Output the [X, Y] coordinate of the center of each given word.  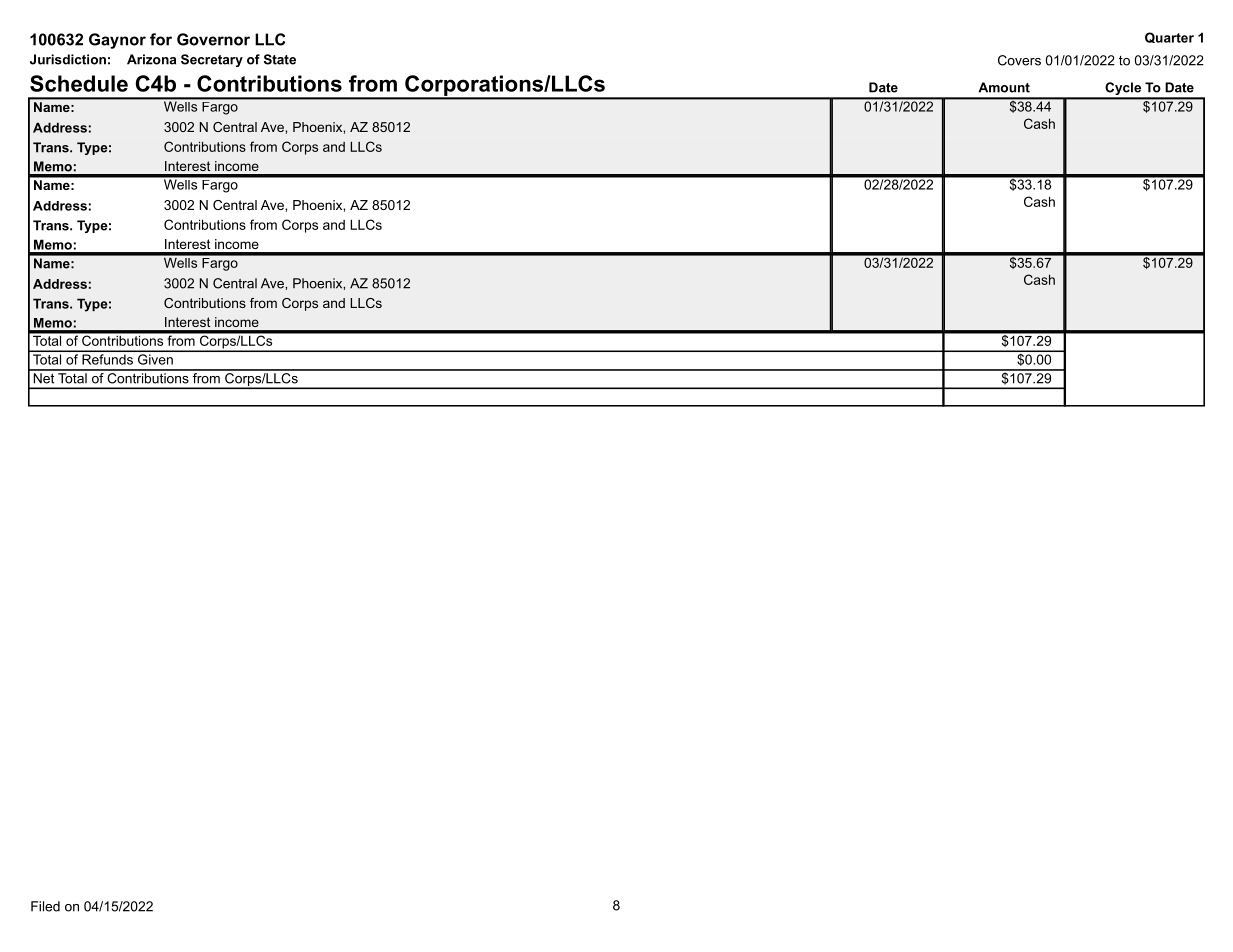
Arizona [151, 59]
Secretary [212, 60]
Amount [1004, 87]
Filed [45, 906]
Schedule [79, 83]
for [161, 39]
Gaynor [117, 41]
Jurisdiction [68, 59]
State [280, 59]
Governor [213, 39]
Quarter [1169, 37]
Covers [1019, 60]
